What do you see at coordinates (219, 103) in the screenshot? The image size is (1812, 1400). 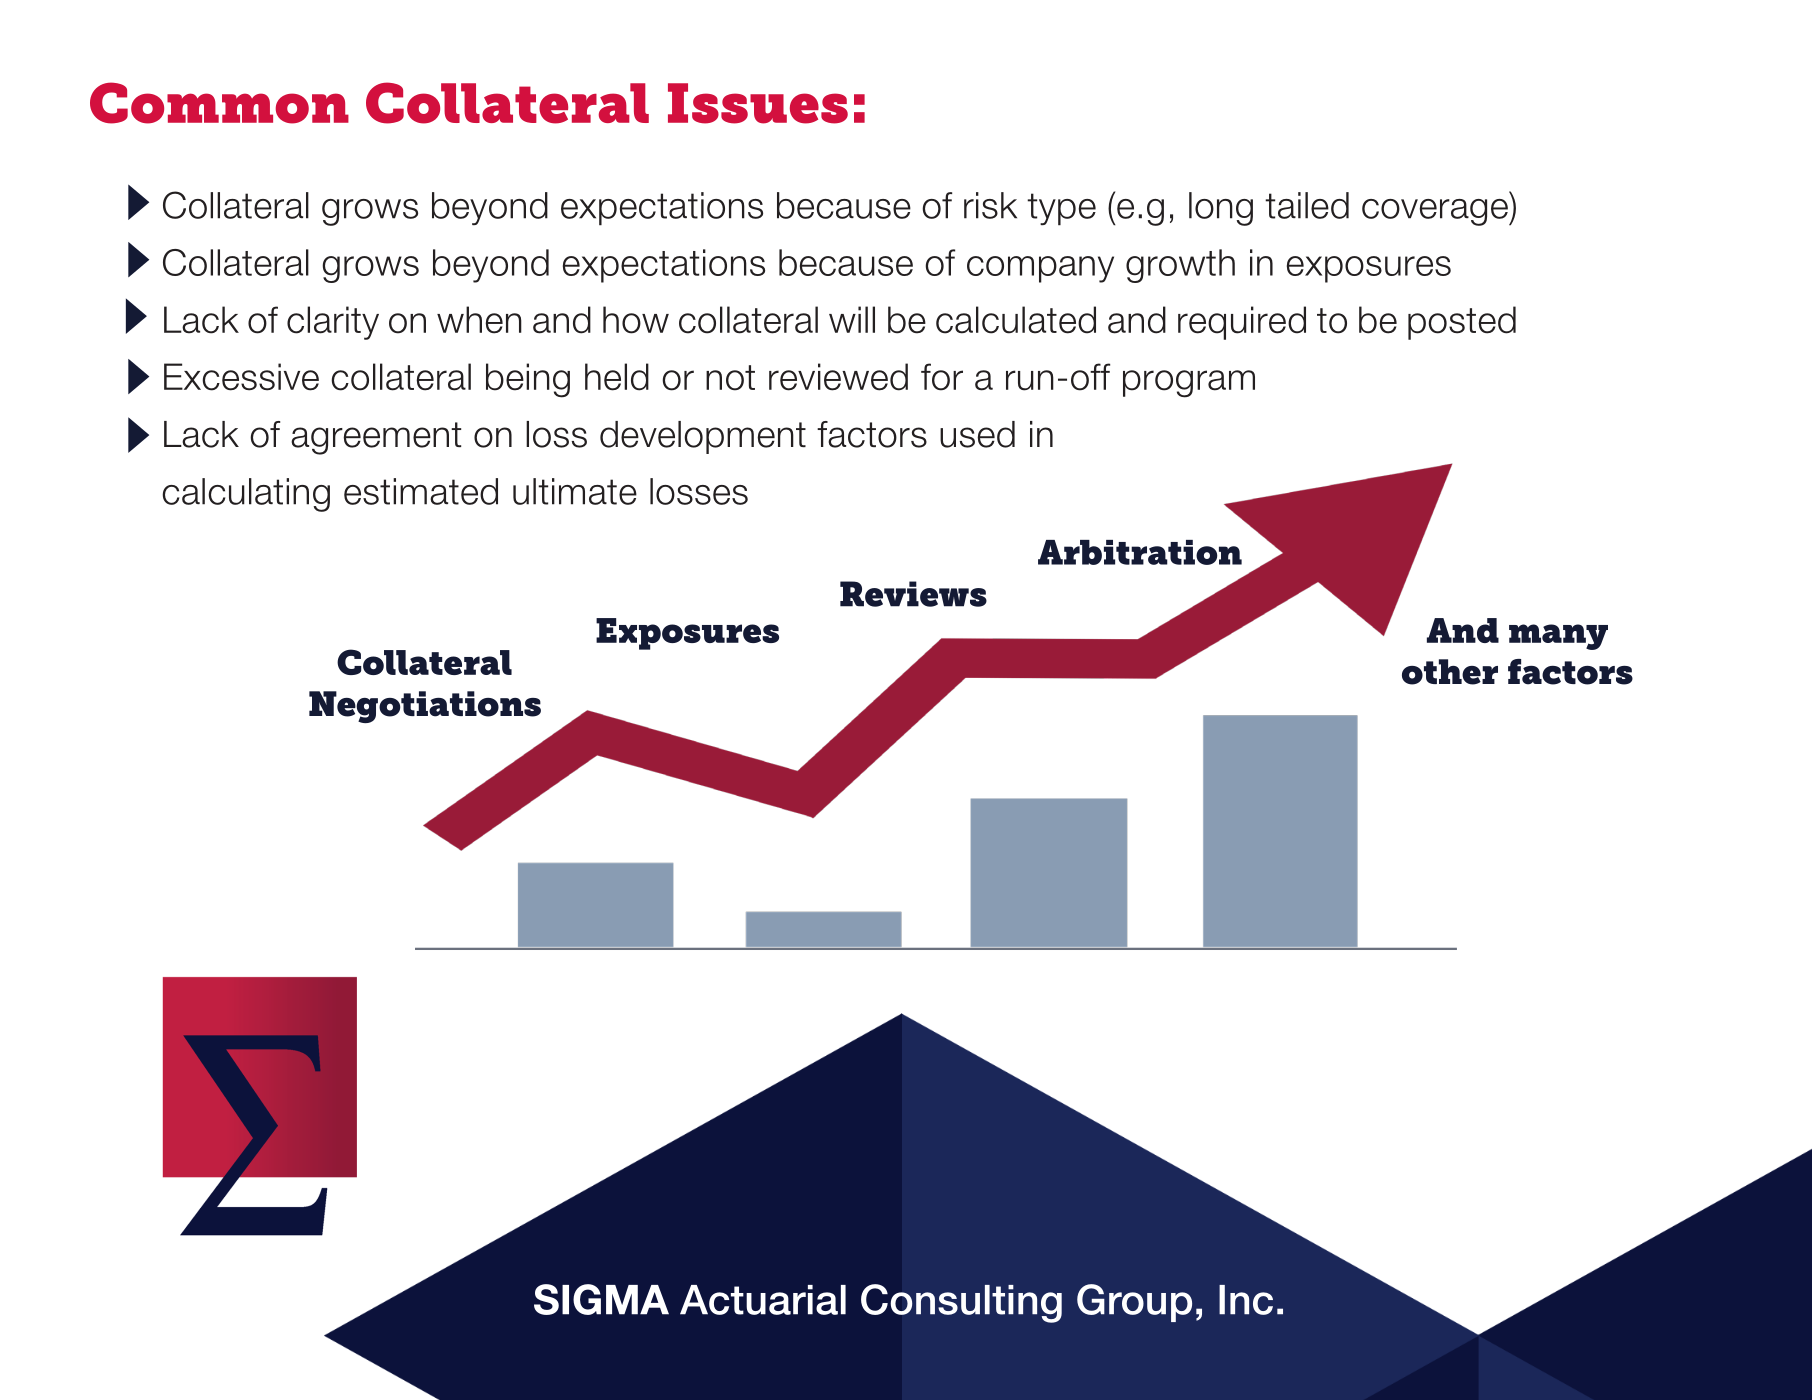 I see `Common` at bounding box center [219, 103].
